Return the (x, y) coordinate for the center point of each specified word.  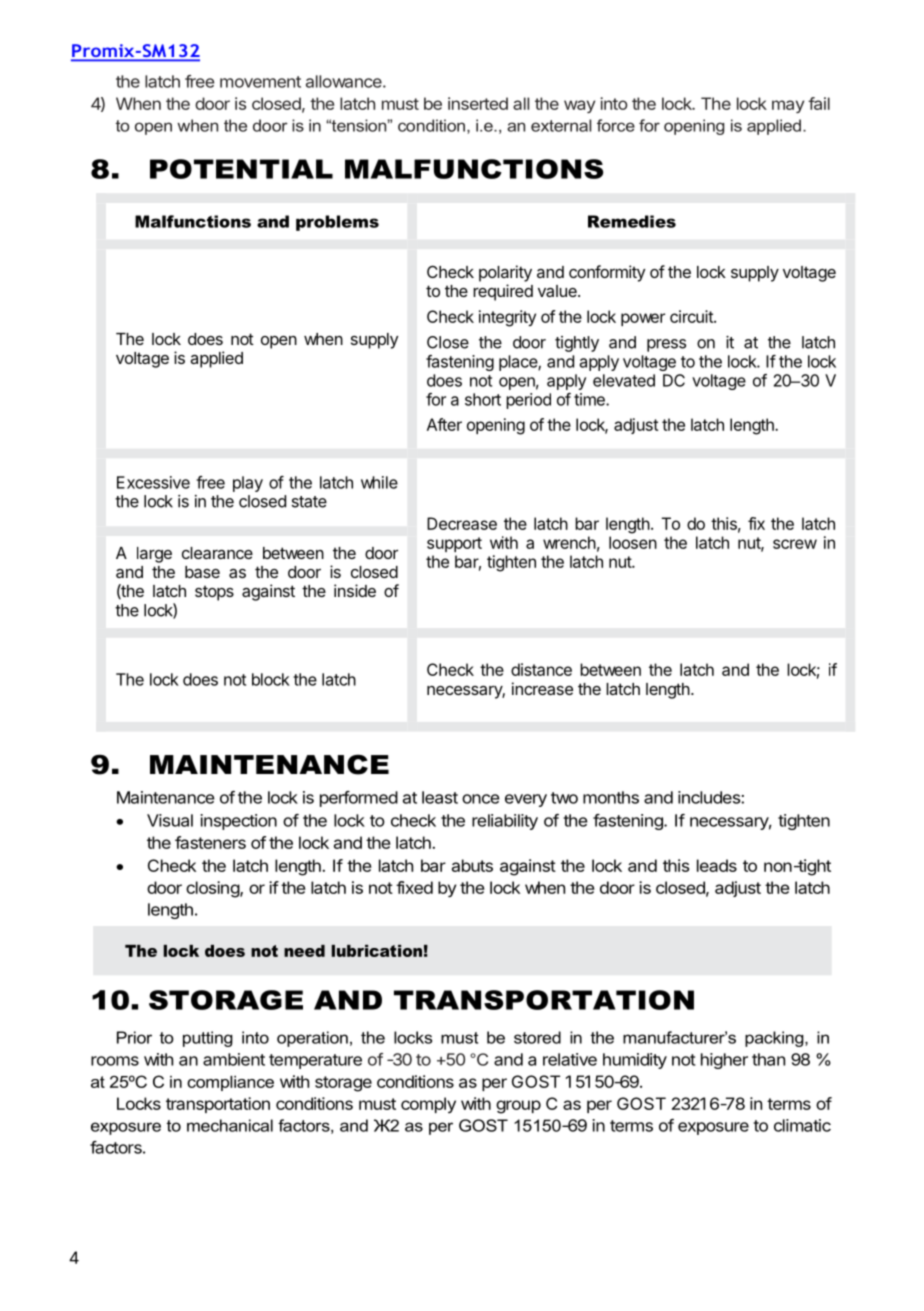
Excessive (153, 482)
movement (260, 82)
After (444, 424)
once (481, 799)
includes (710, 797)
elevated (624, 380)
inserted (478, 103)
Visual (170, 820)
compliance (230, 1083)
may (788, 106)
